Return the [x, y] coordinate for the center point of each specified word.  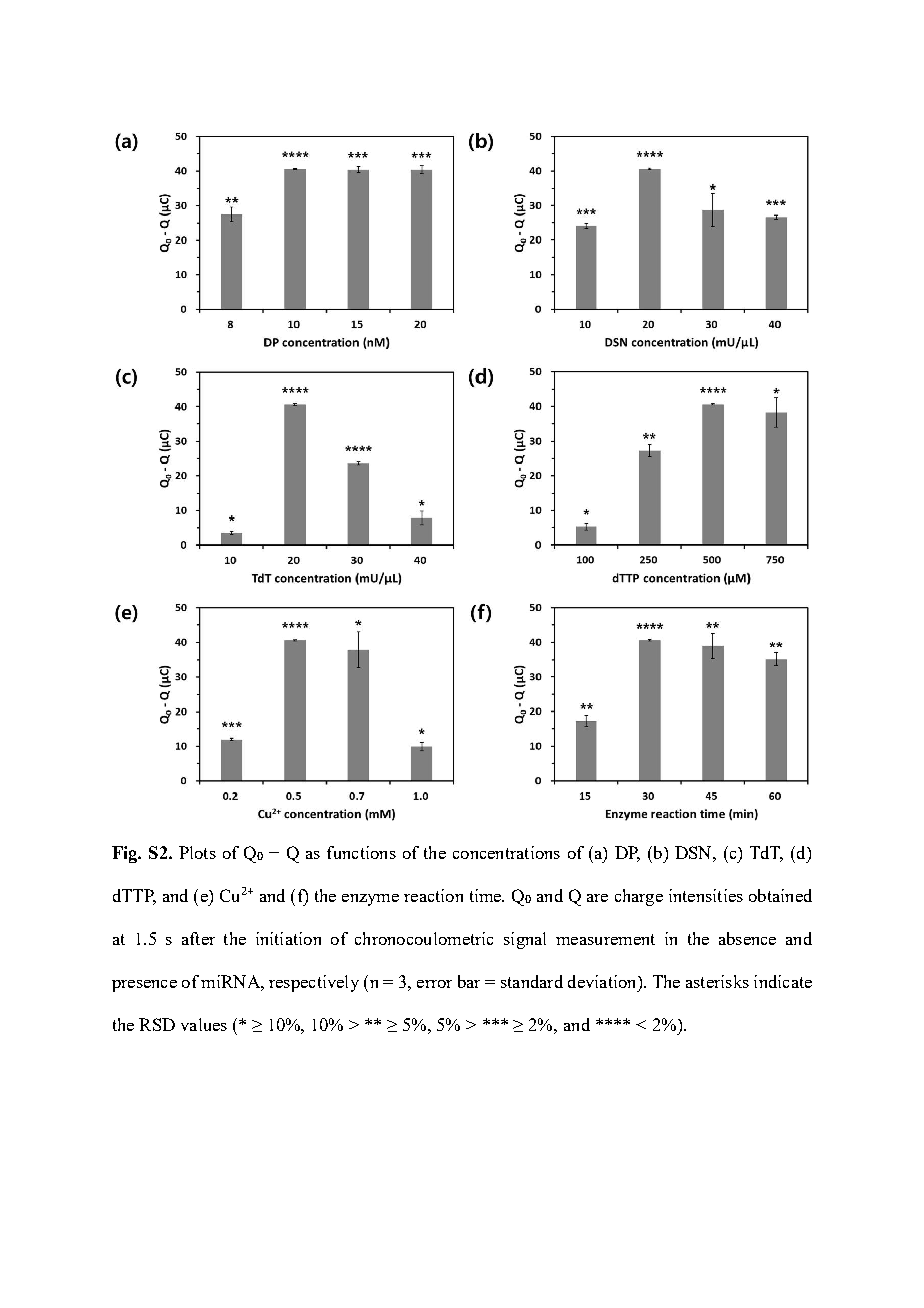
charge [639, 897]
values [204, 1024]
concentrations [506, 852]
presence [144, 986]
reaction [433, 895]
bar [469, 981]
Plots [197, 852]
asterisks [717, 981]
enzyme [370, 900]
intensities [706, 895]
